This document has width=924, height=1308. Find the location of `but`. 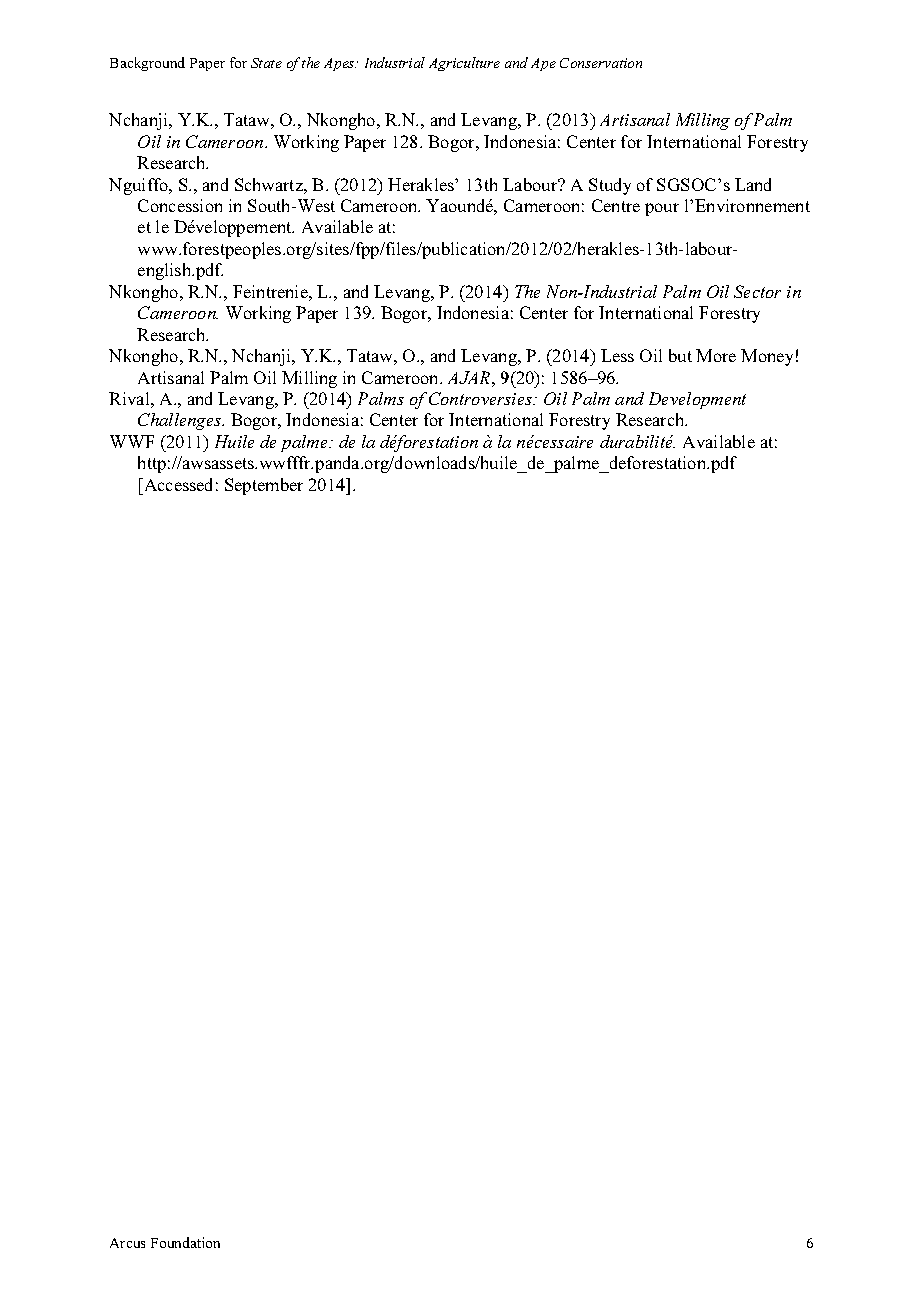

but is located at coordinates (680, 355).
